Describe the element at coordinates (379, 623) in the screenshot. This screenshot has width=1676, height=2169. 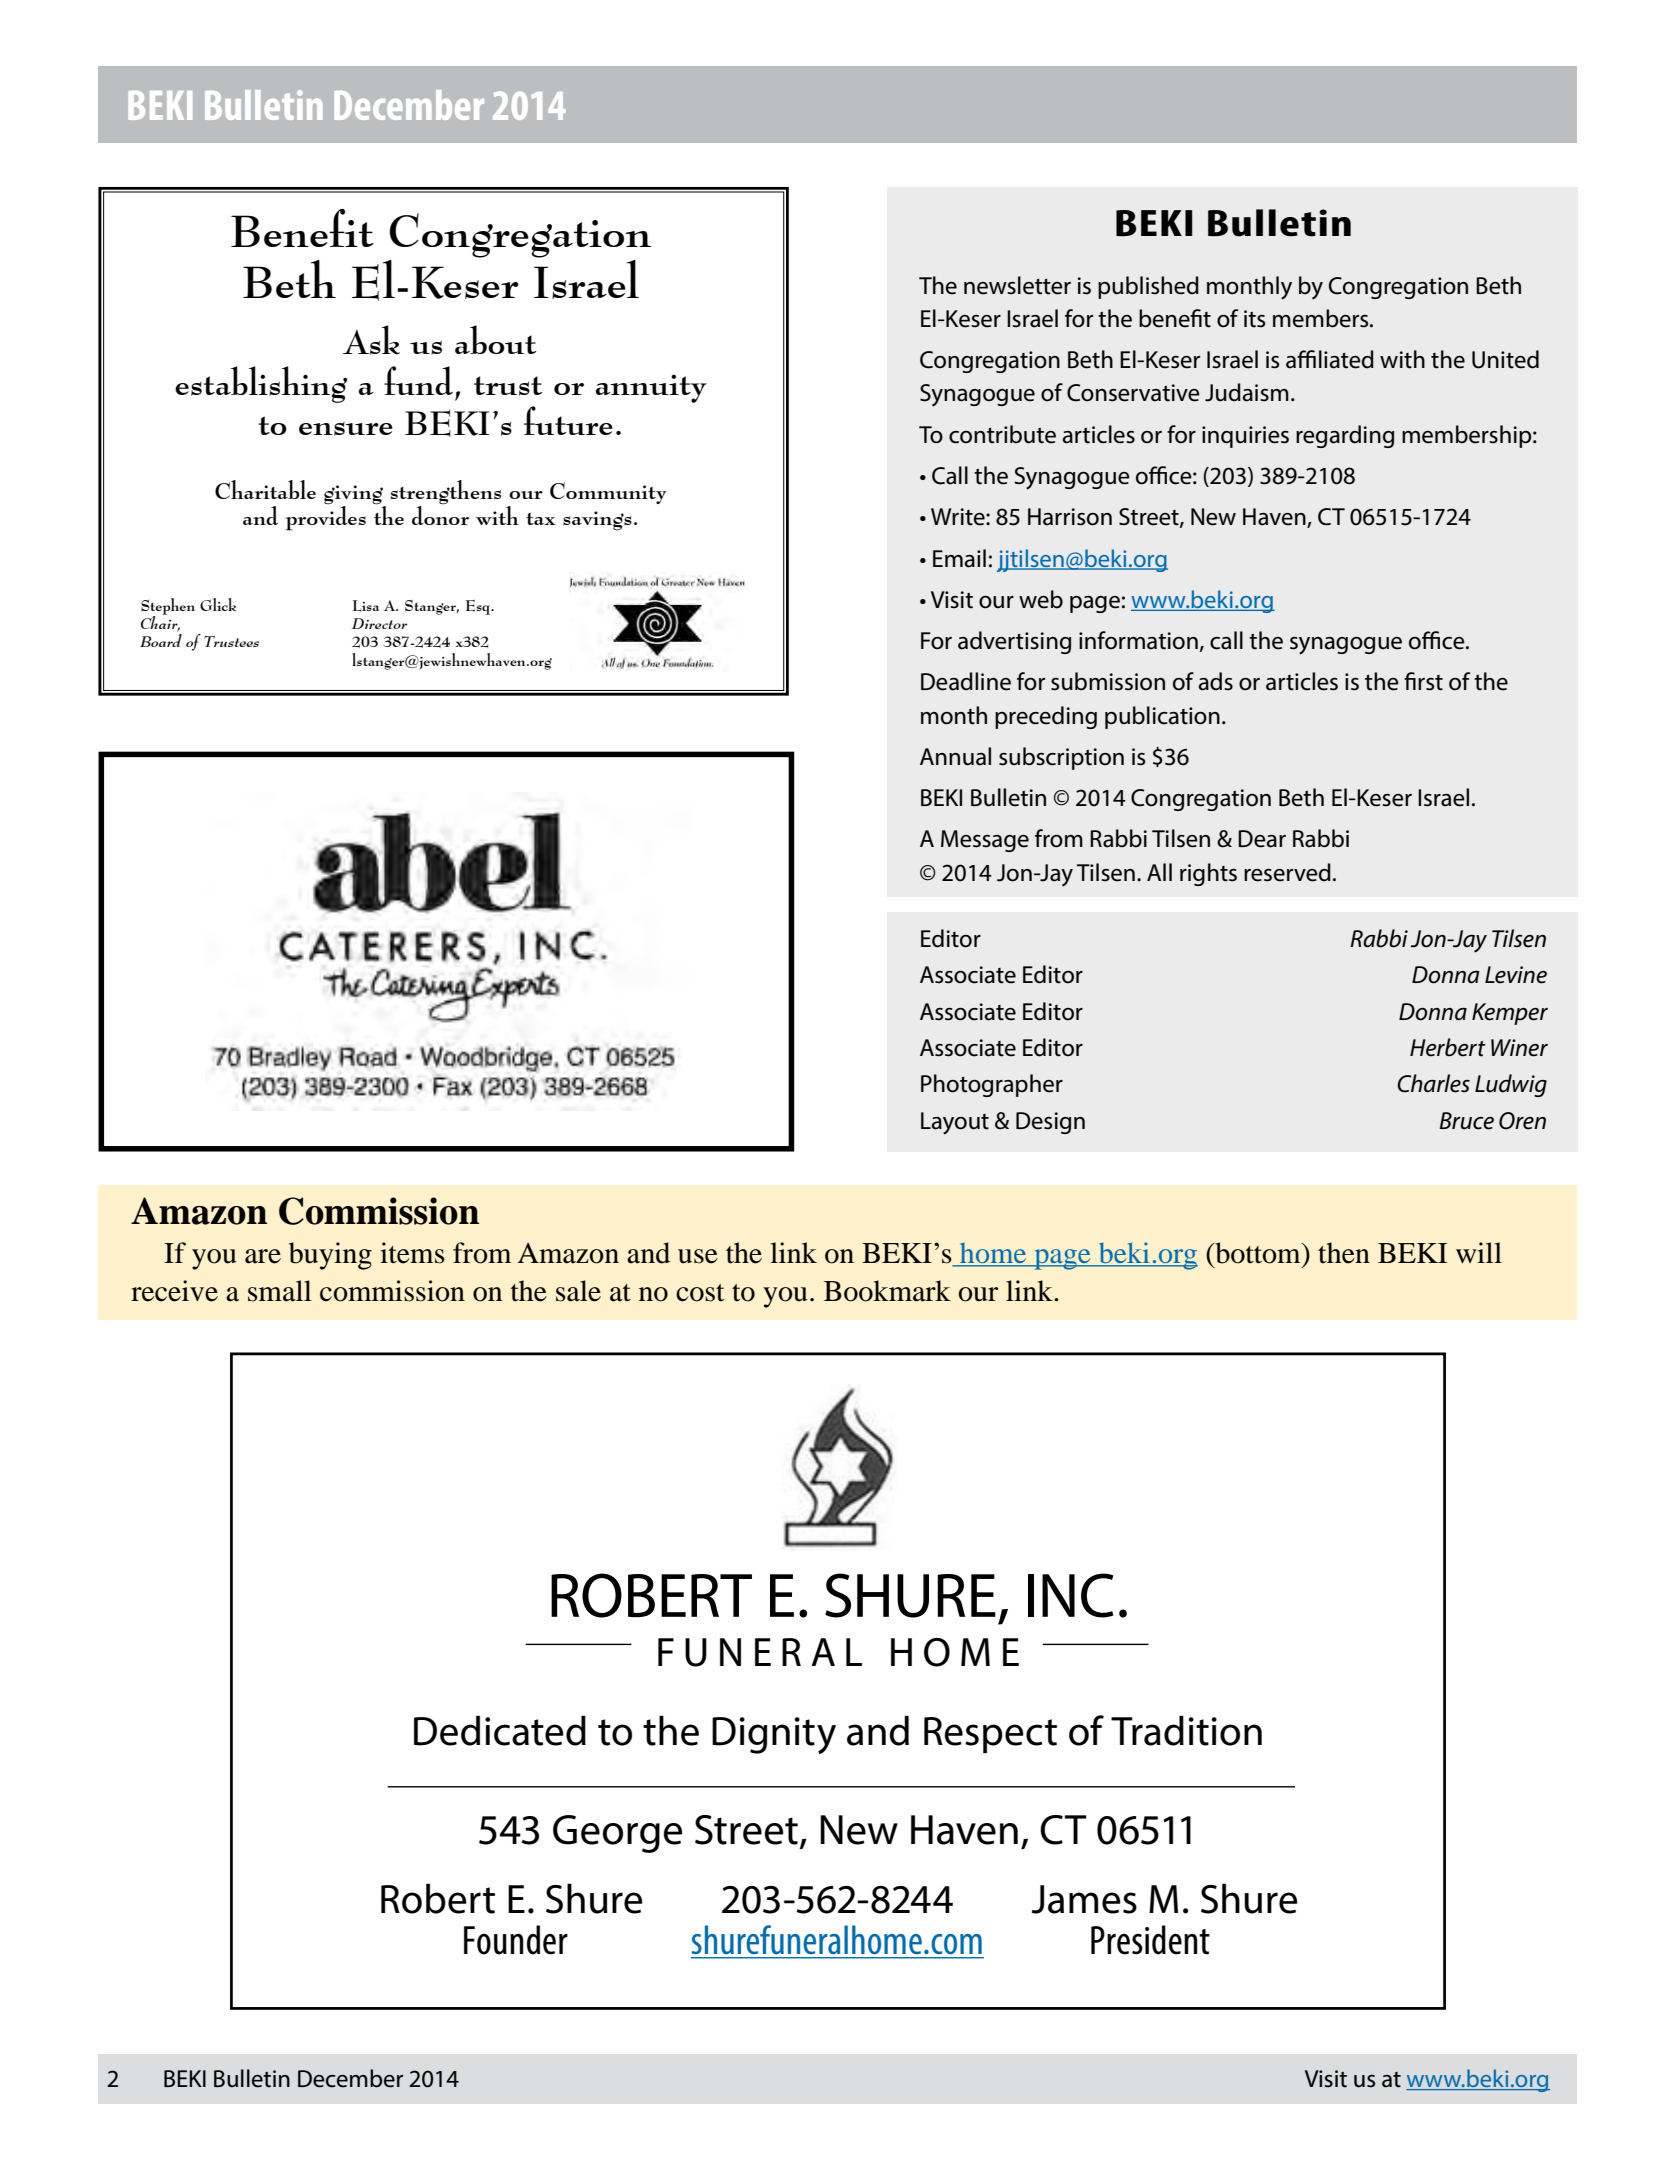
I see `Director` at that location.
